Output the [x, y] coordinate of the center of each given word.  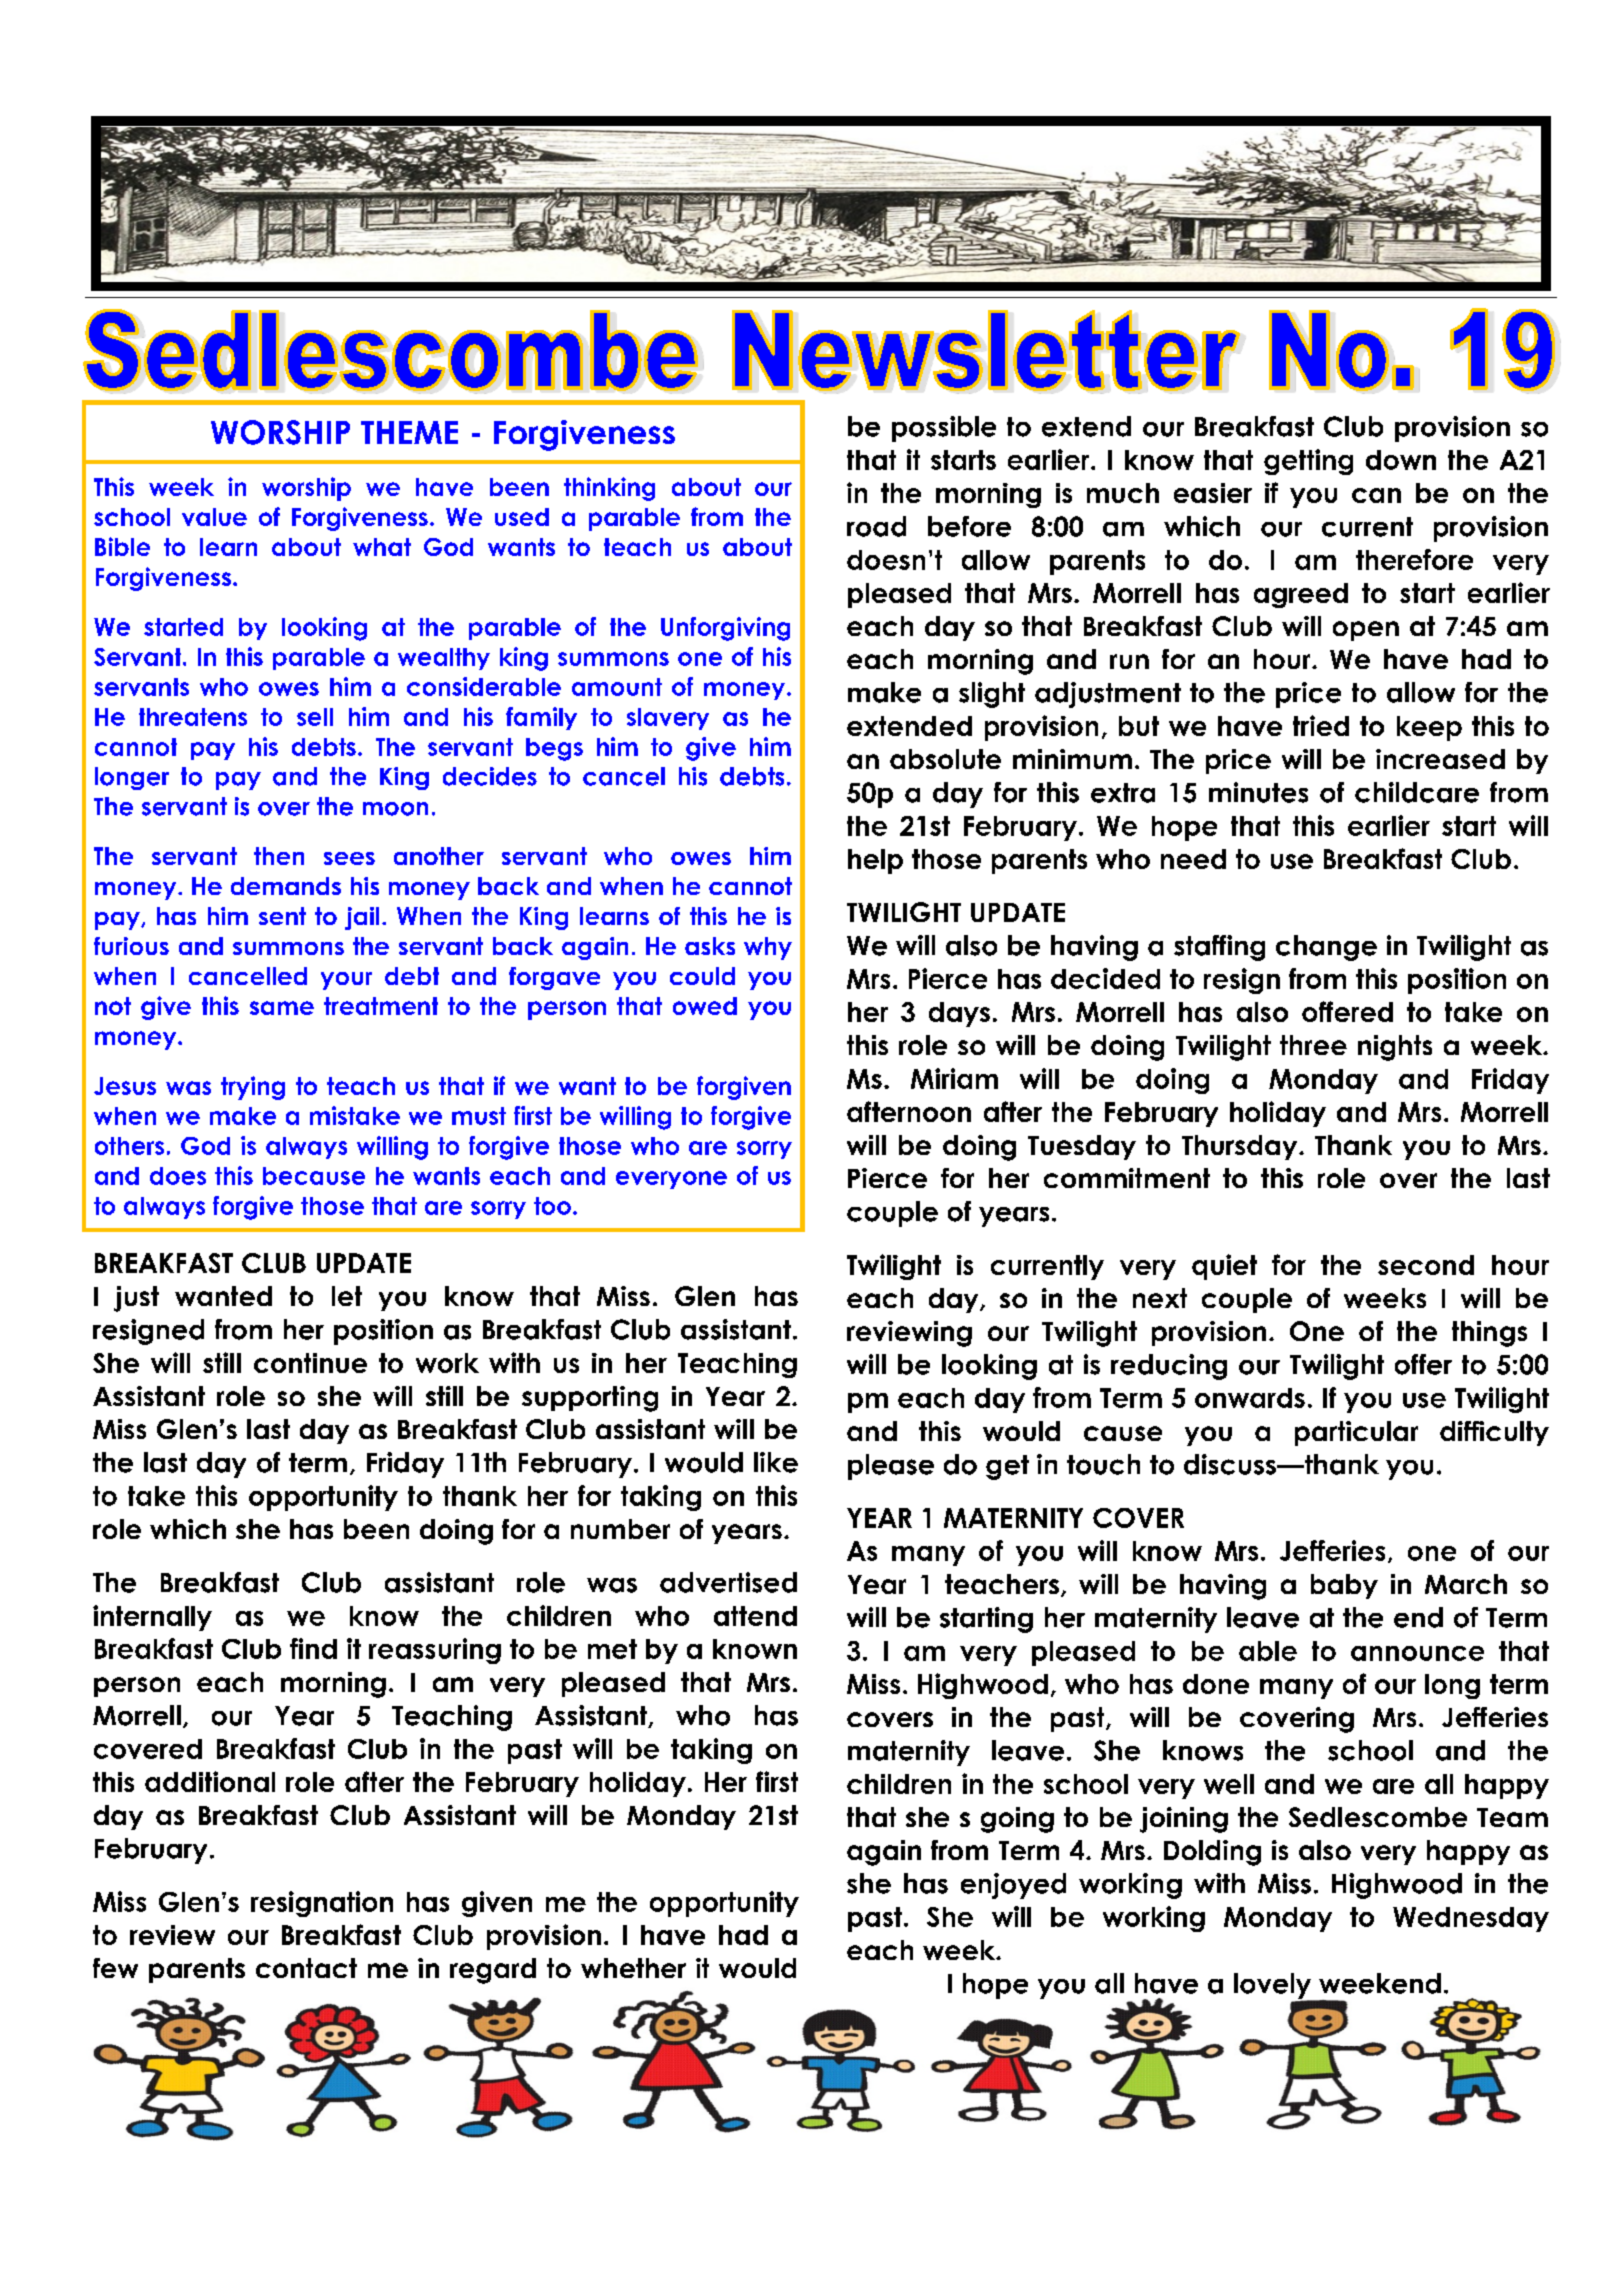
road [876, 526]
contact [306, 1968]
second [1426, 1265]
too [552, 1206]
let [347, 1296]
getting [1308, 462]
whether [633, 1968]
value [214, 517]
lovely [1274, 1987]
